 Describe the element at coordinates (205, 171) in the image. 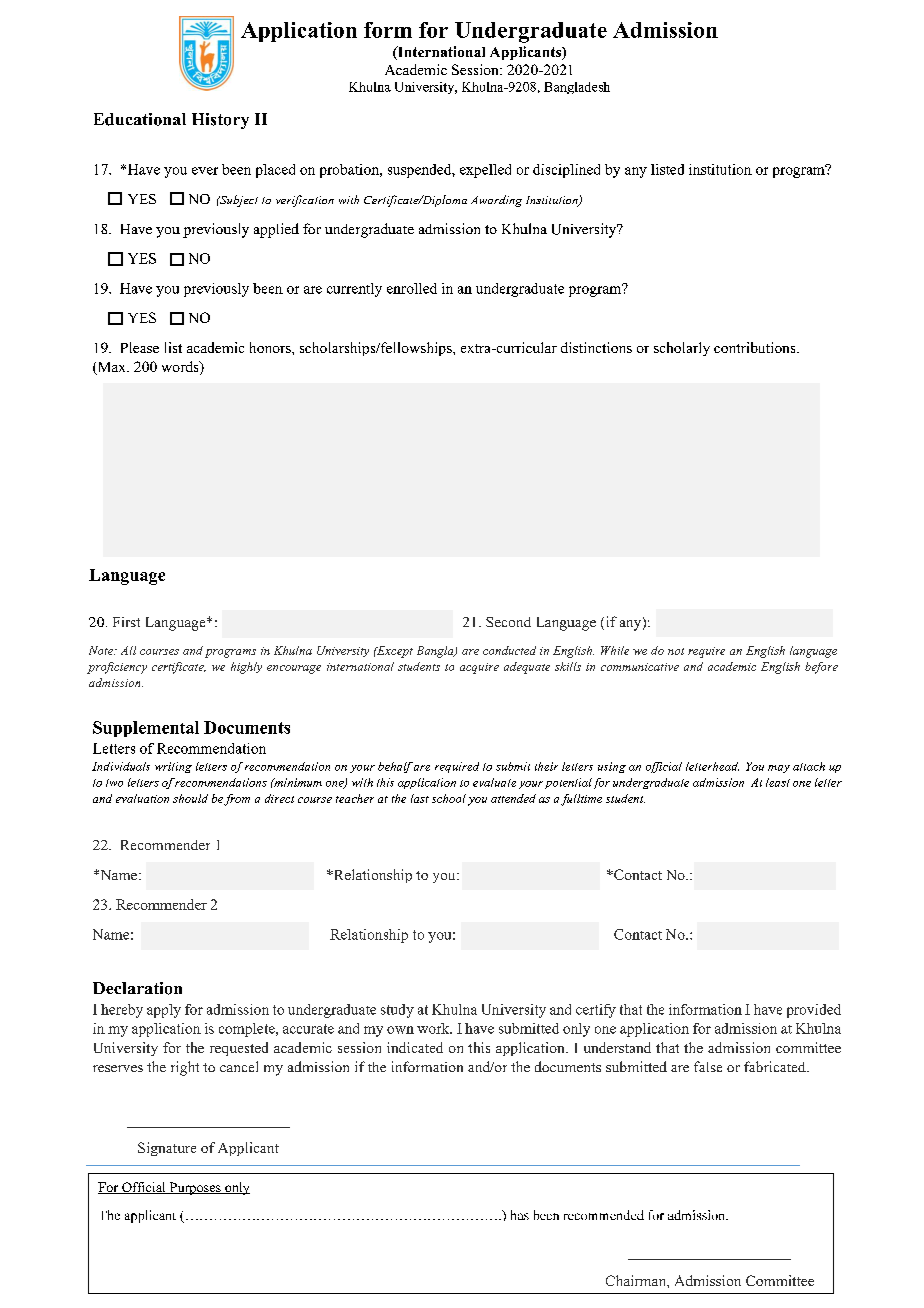

I see `ever` at that location.
